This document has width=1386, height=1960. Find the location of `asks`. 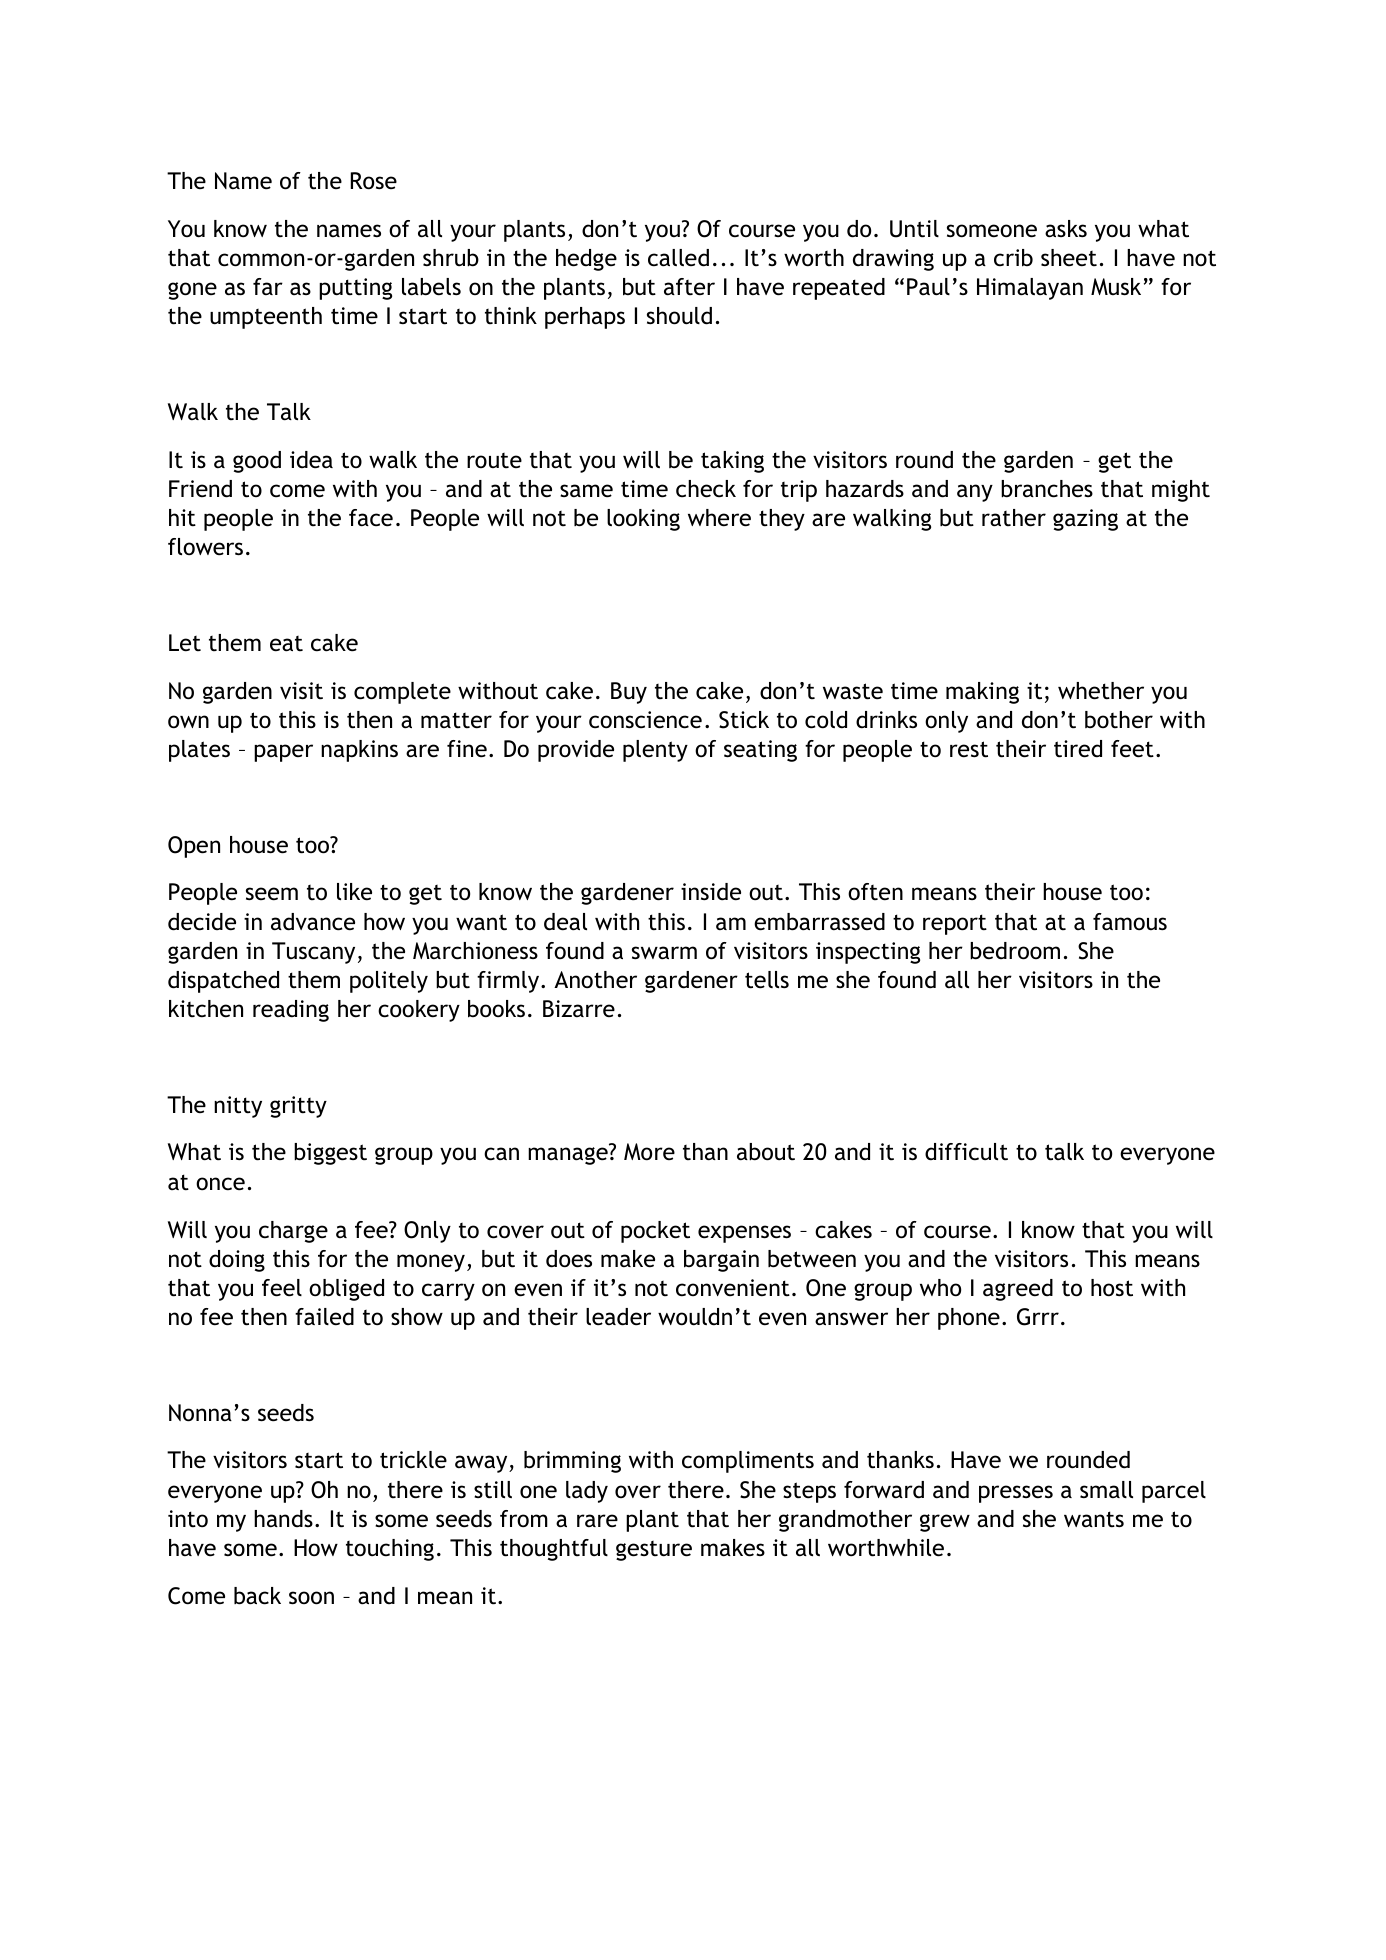

asks is located at coordinates (1066, 229).
